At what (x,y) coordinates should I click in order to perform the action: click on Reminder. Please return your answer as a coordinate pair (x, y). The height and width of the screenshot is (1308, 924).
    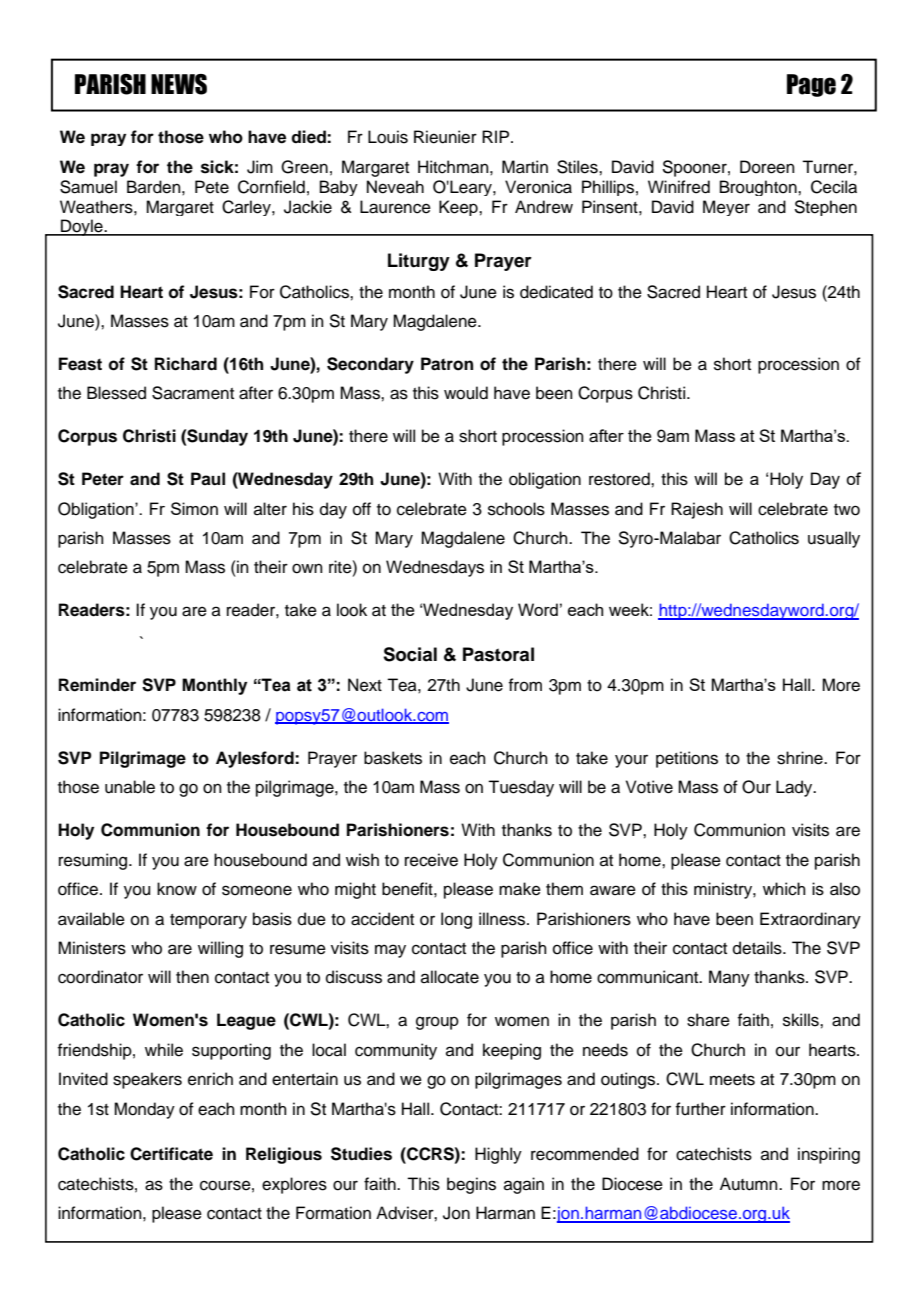
    Looking at the image, I should click on (97, 685).
